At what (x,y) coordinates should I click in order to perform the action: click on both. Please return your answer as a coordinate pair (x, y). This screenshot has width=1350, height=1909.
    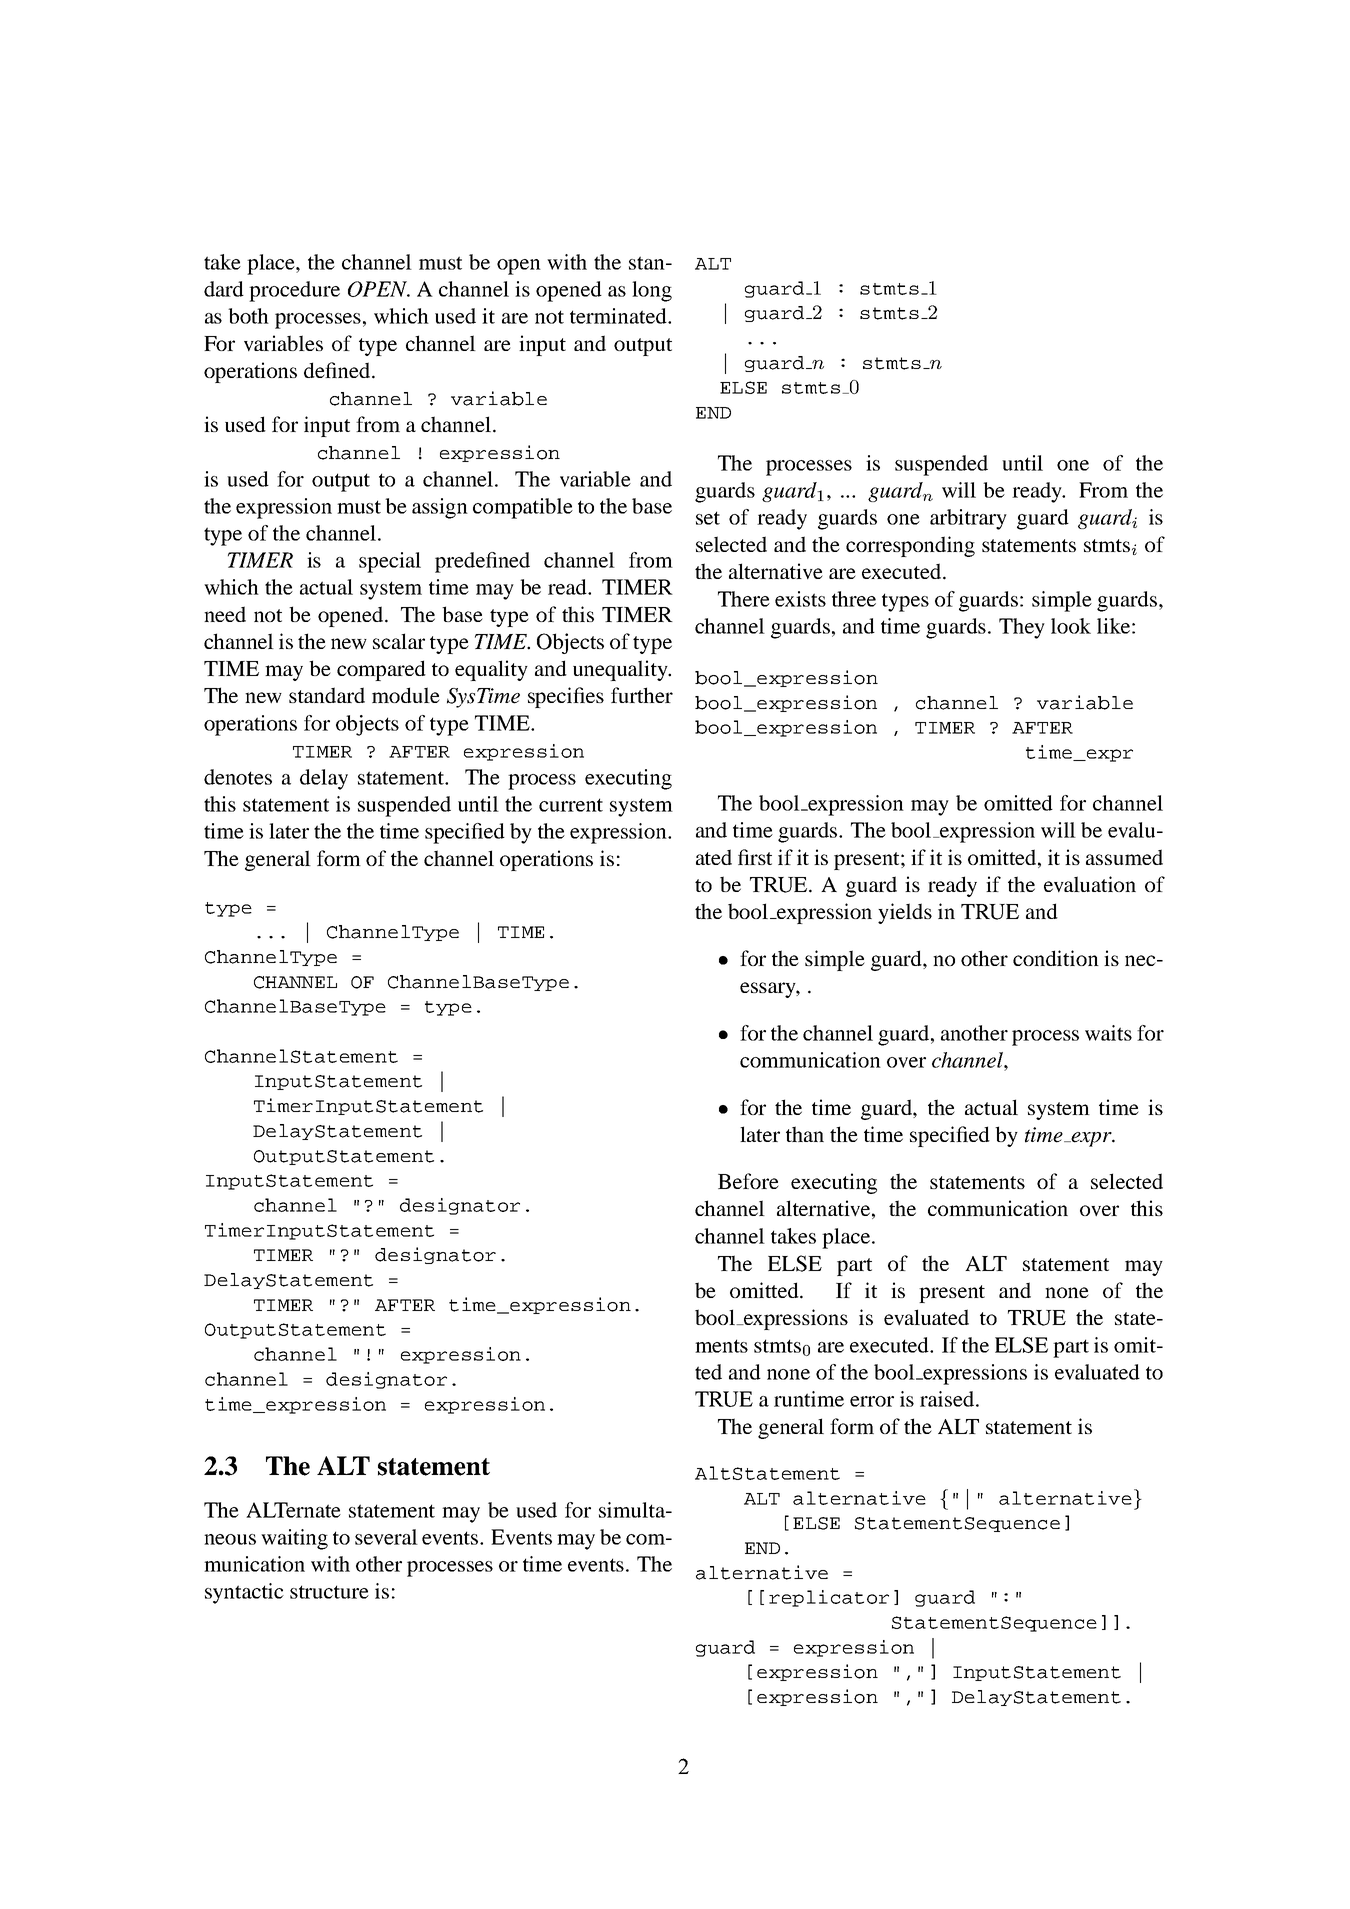
    Looking at the image, I should click on (248, 316).
